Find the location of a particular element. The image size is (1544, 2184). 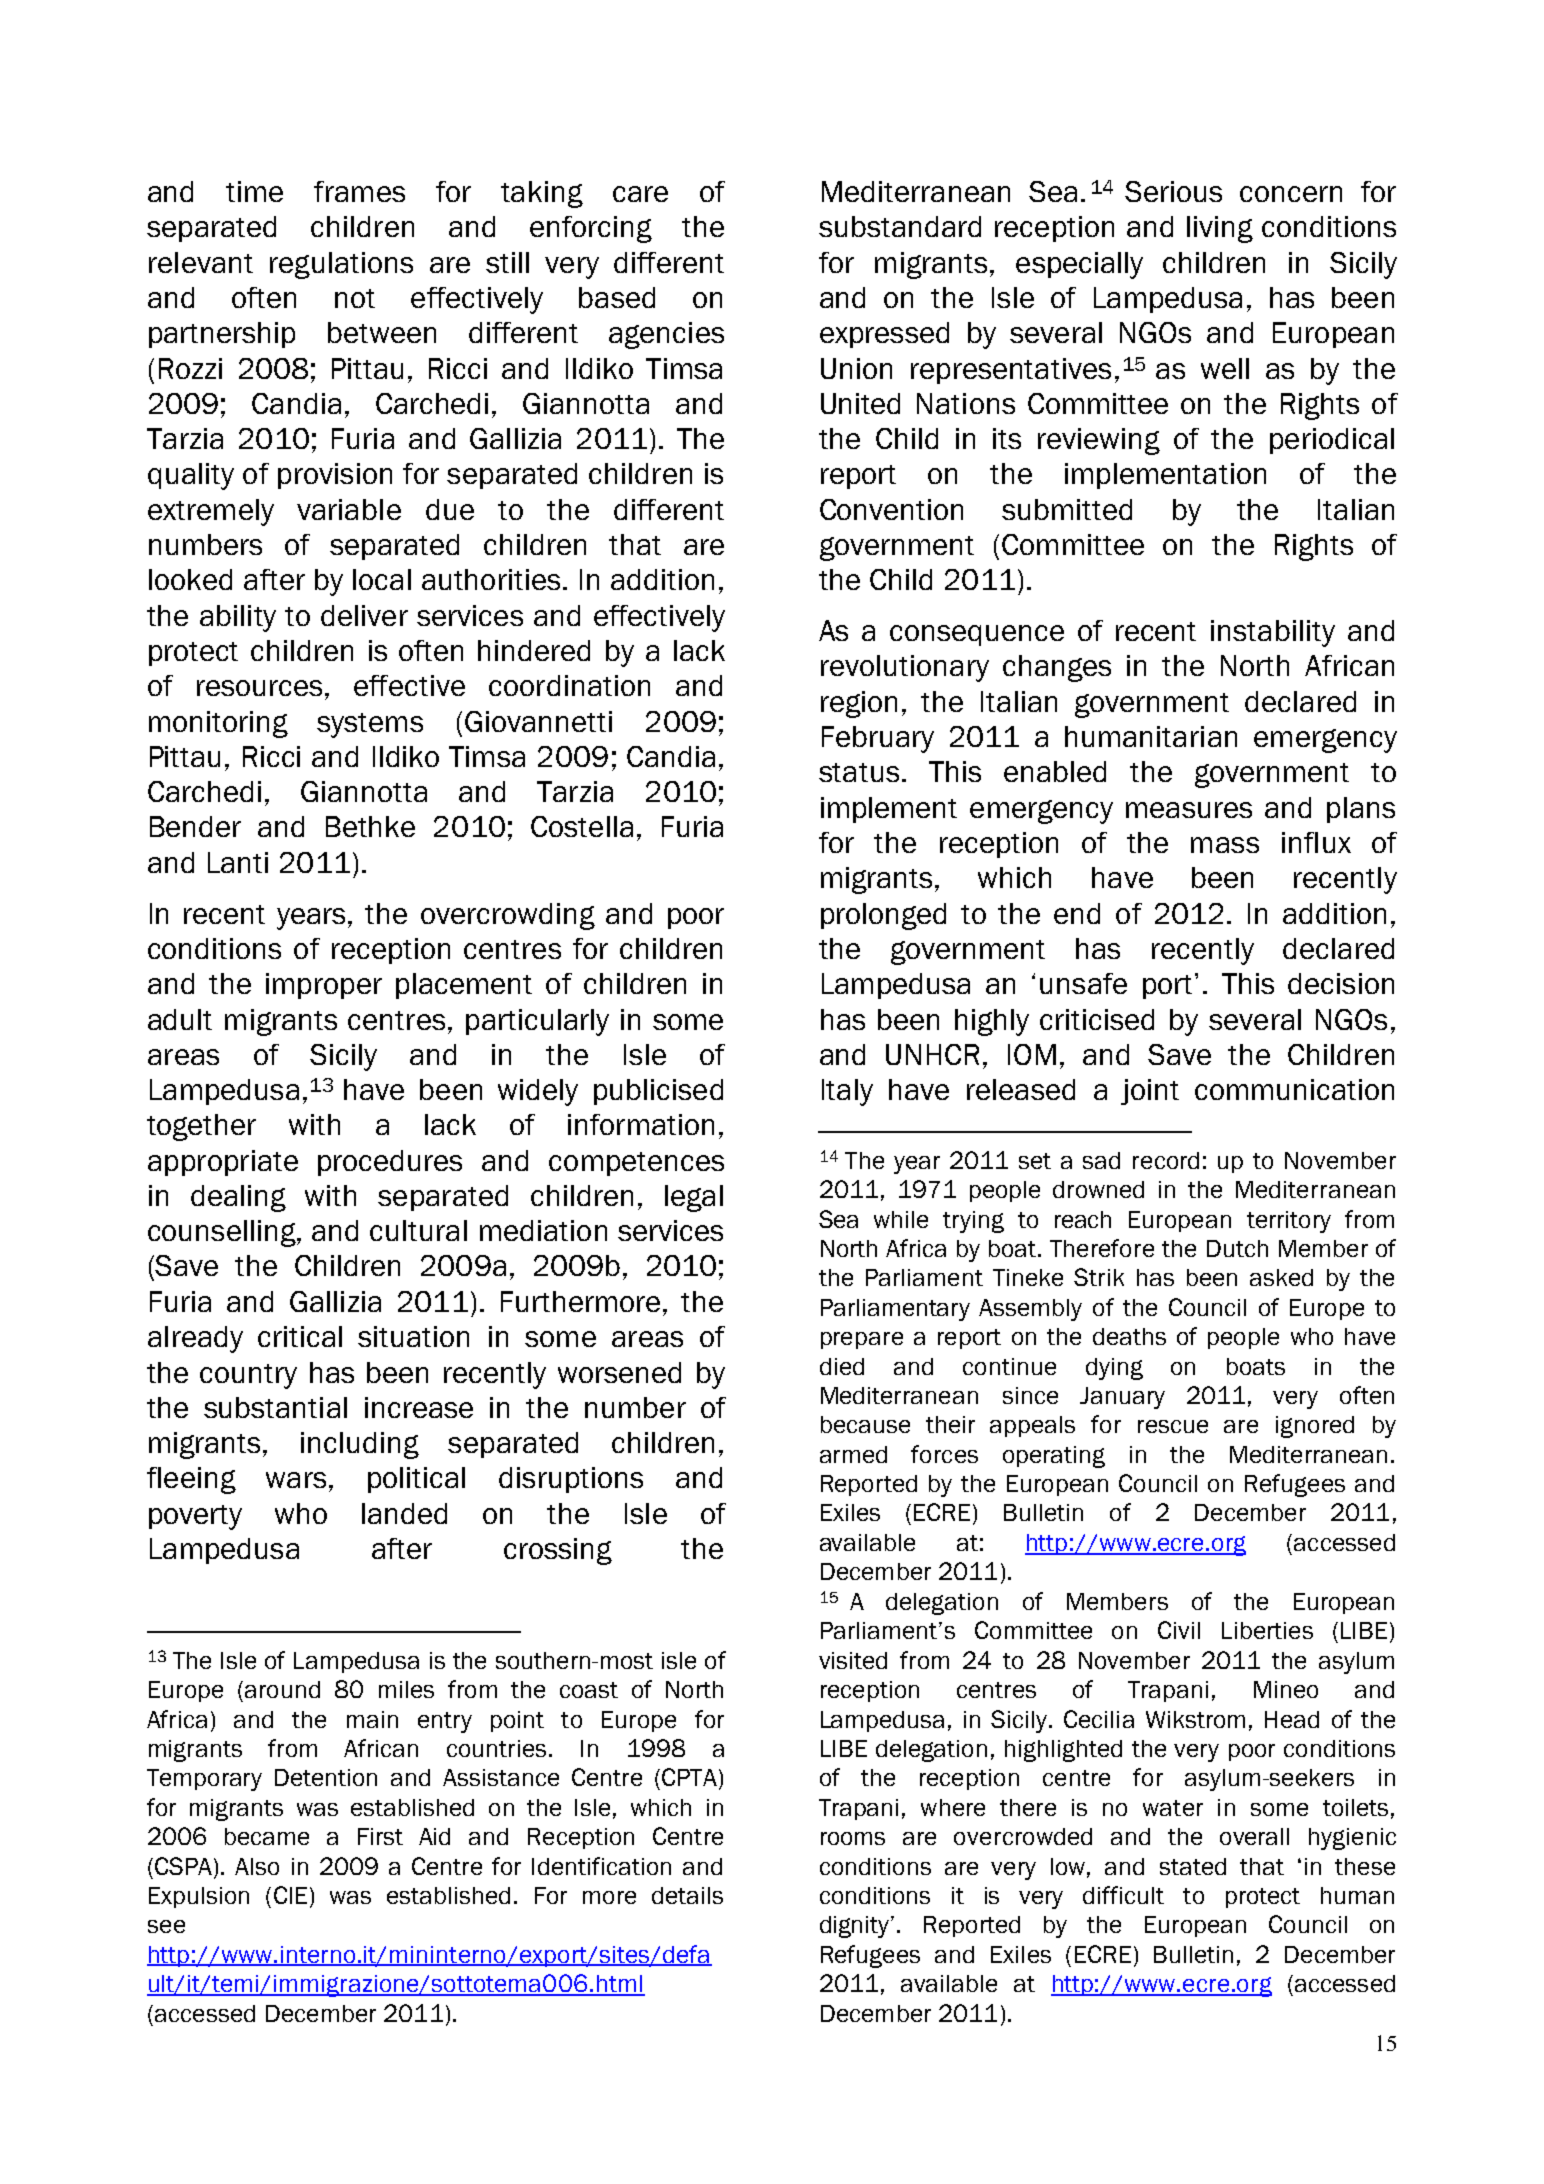

details is located at coordinates (687, 1895).
